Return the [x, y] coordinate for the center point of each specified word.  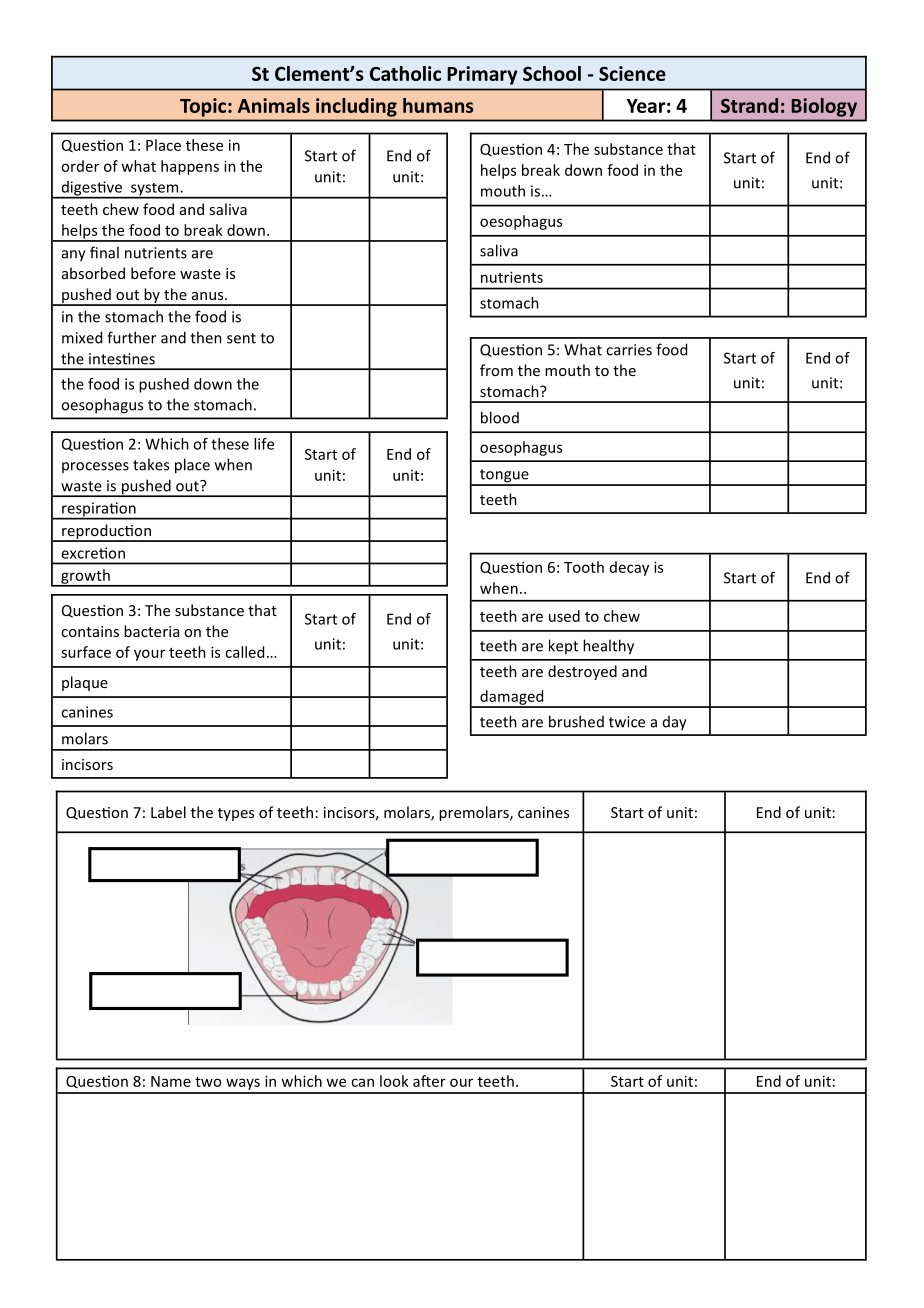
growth [85, 577]
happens [190, 167]
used [564, 616]
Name [171, 1081]
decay [629, 568]
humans [438, 105]
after [429, 1081]
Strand [749, 105]
